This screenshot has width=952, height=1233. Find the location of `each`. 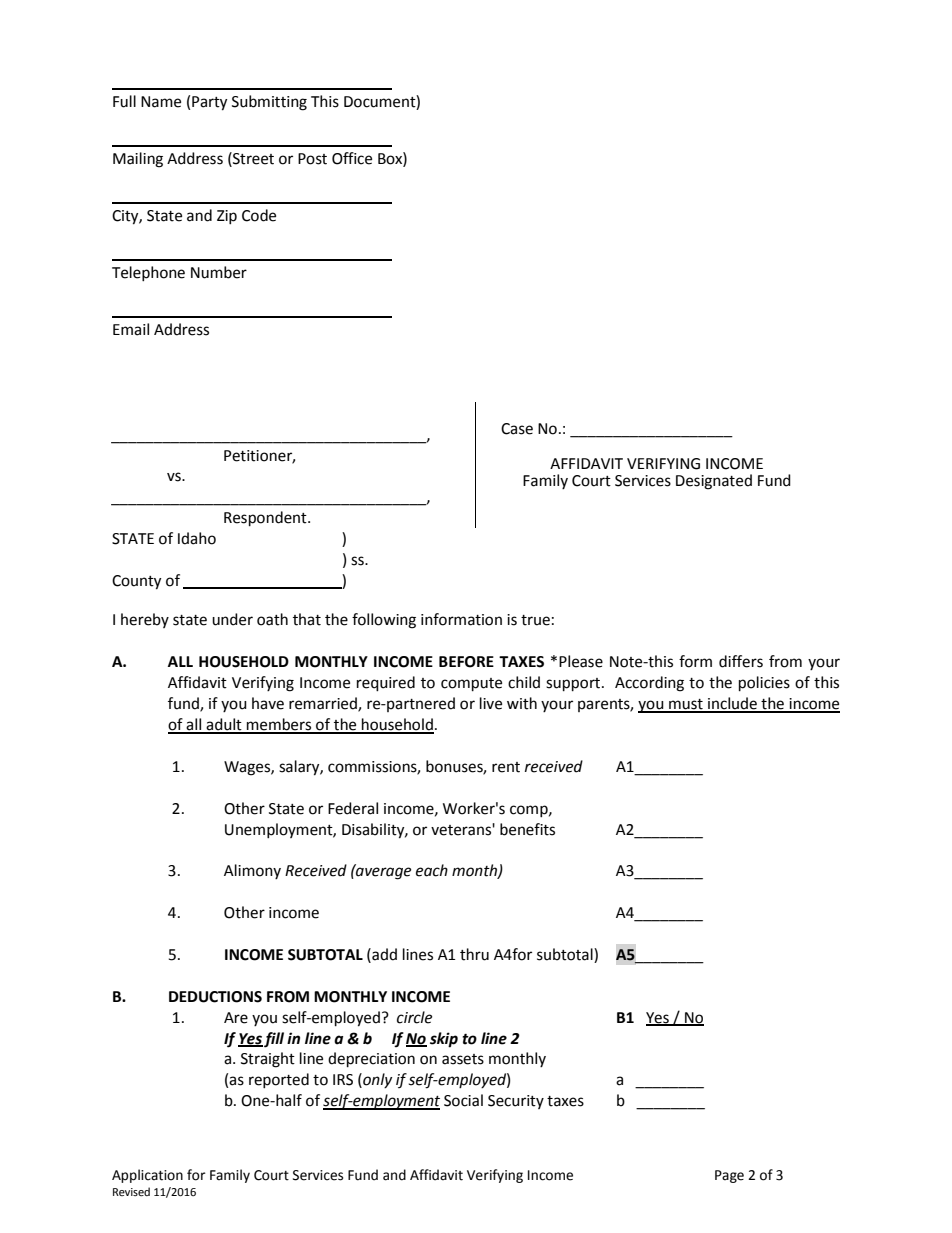

each is located at coordinates (432, 870).
